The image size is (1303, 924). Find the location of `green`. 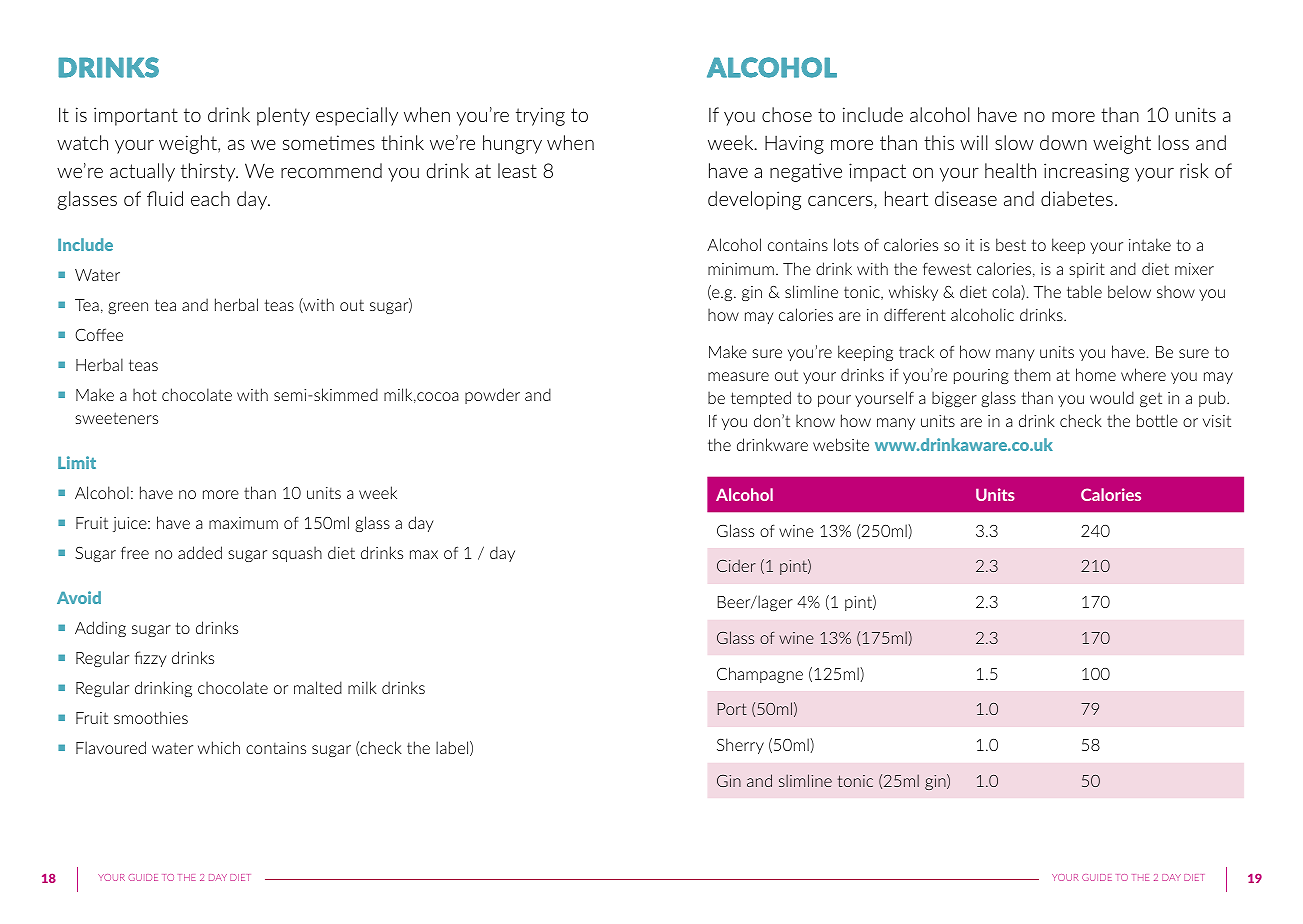

green is located at coordinates (128, 308).
